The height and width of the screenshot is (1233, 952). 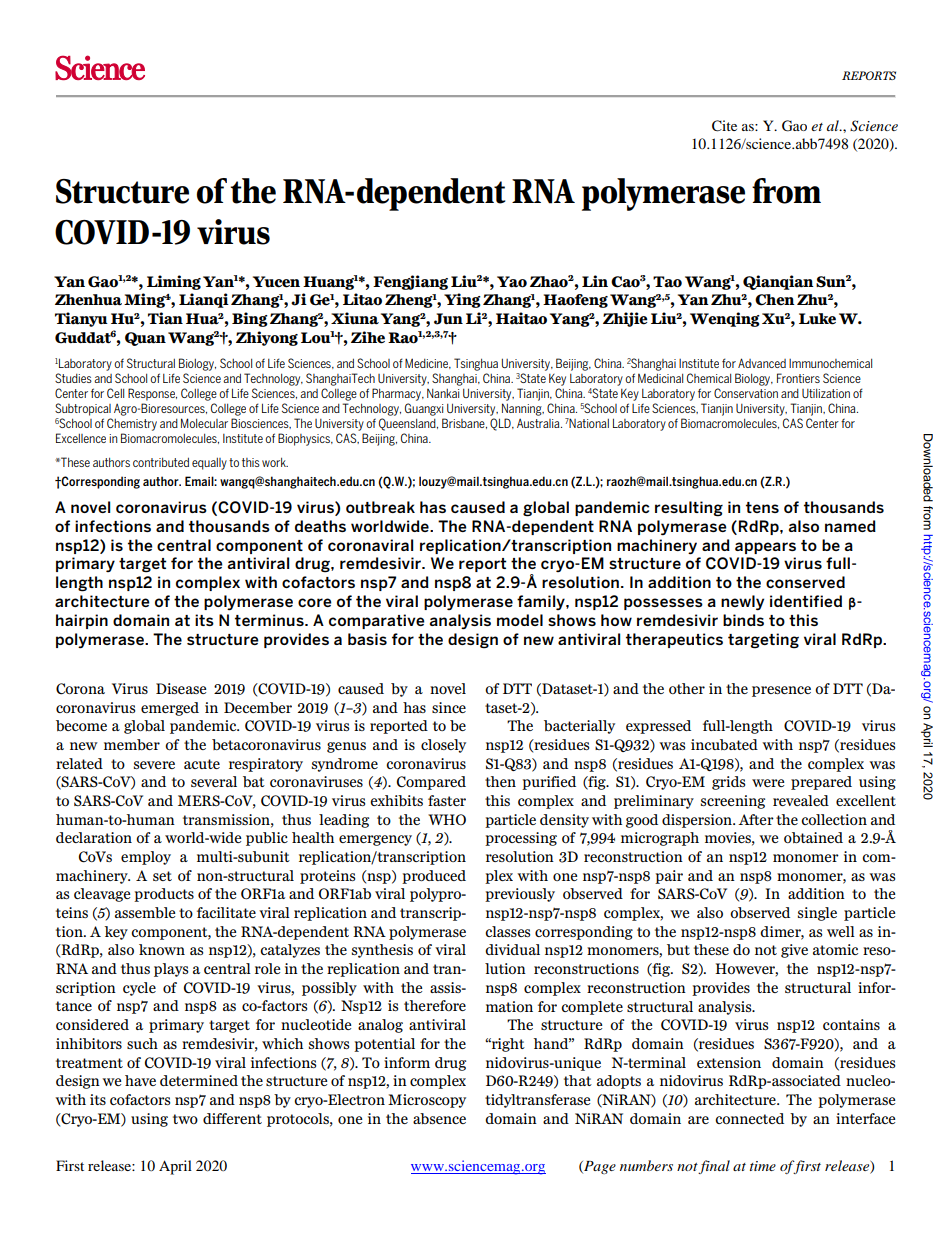 What do you see at coordinates (161, 462) in the screenshot?
I see `contributed` at bounding box center [161, 462].
